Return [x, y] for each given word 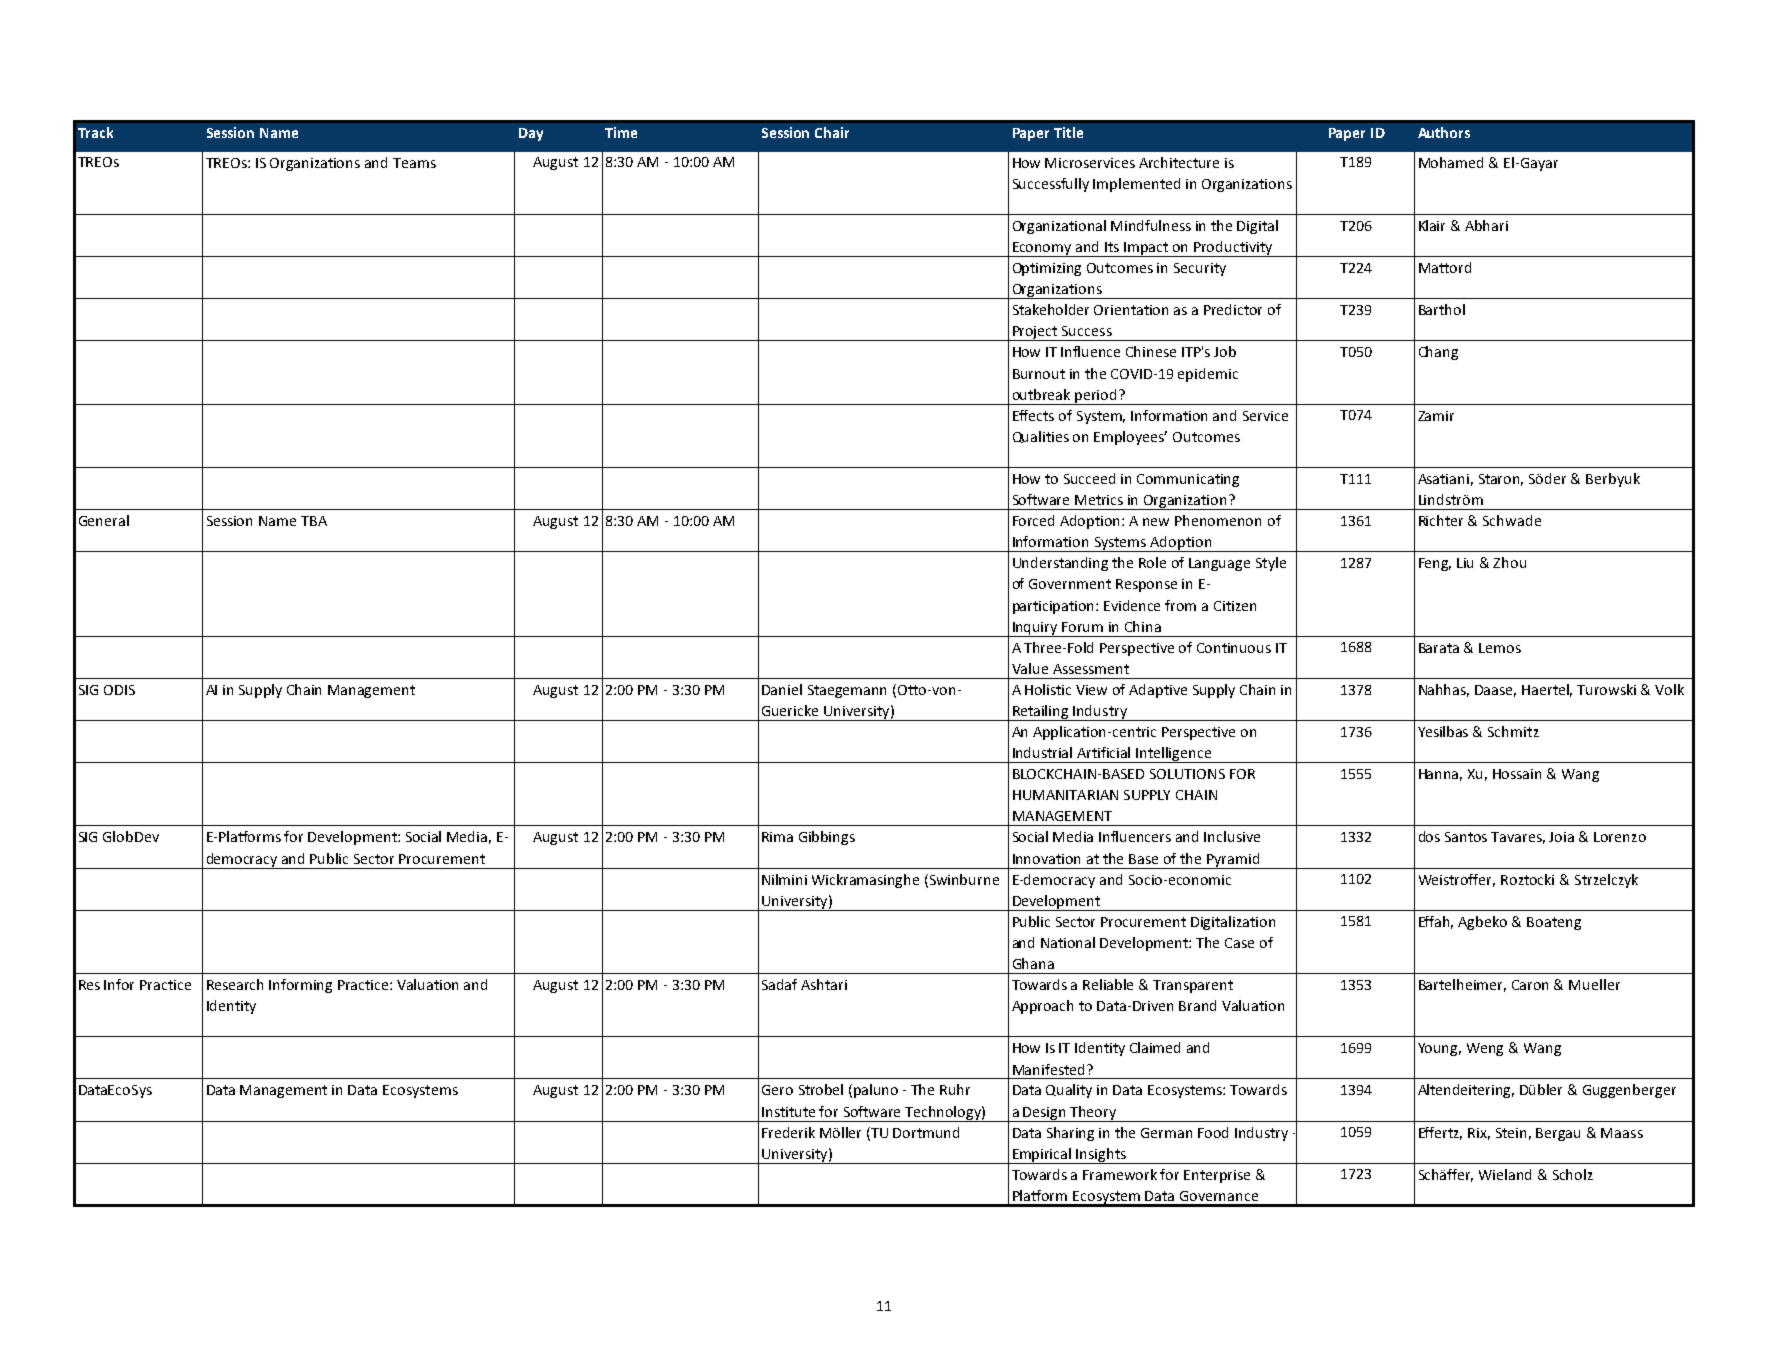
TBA [314, 521]
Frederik [788, 1132]
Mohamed [1451, 162]
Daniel [782, 689]
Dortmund [926, 1132]
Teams [414, 163]
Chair [832, 132]
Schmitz [1513, 731]
